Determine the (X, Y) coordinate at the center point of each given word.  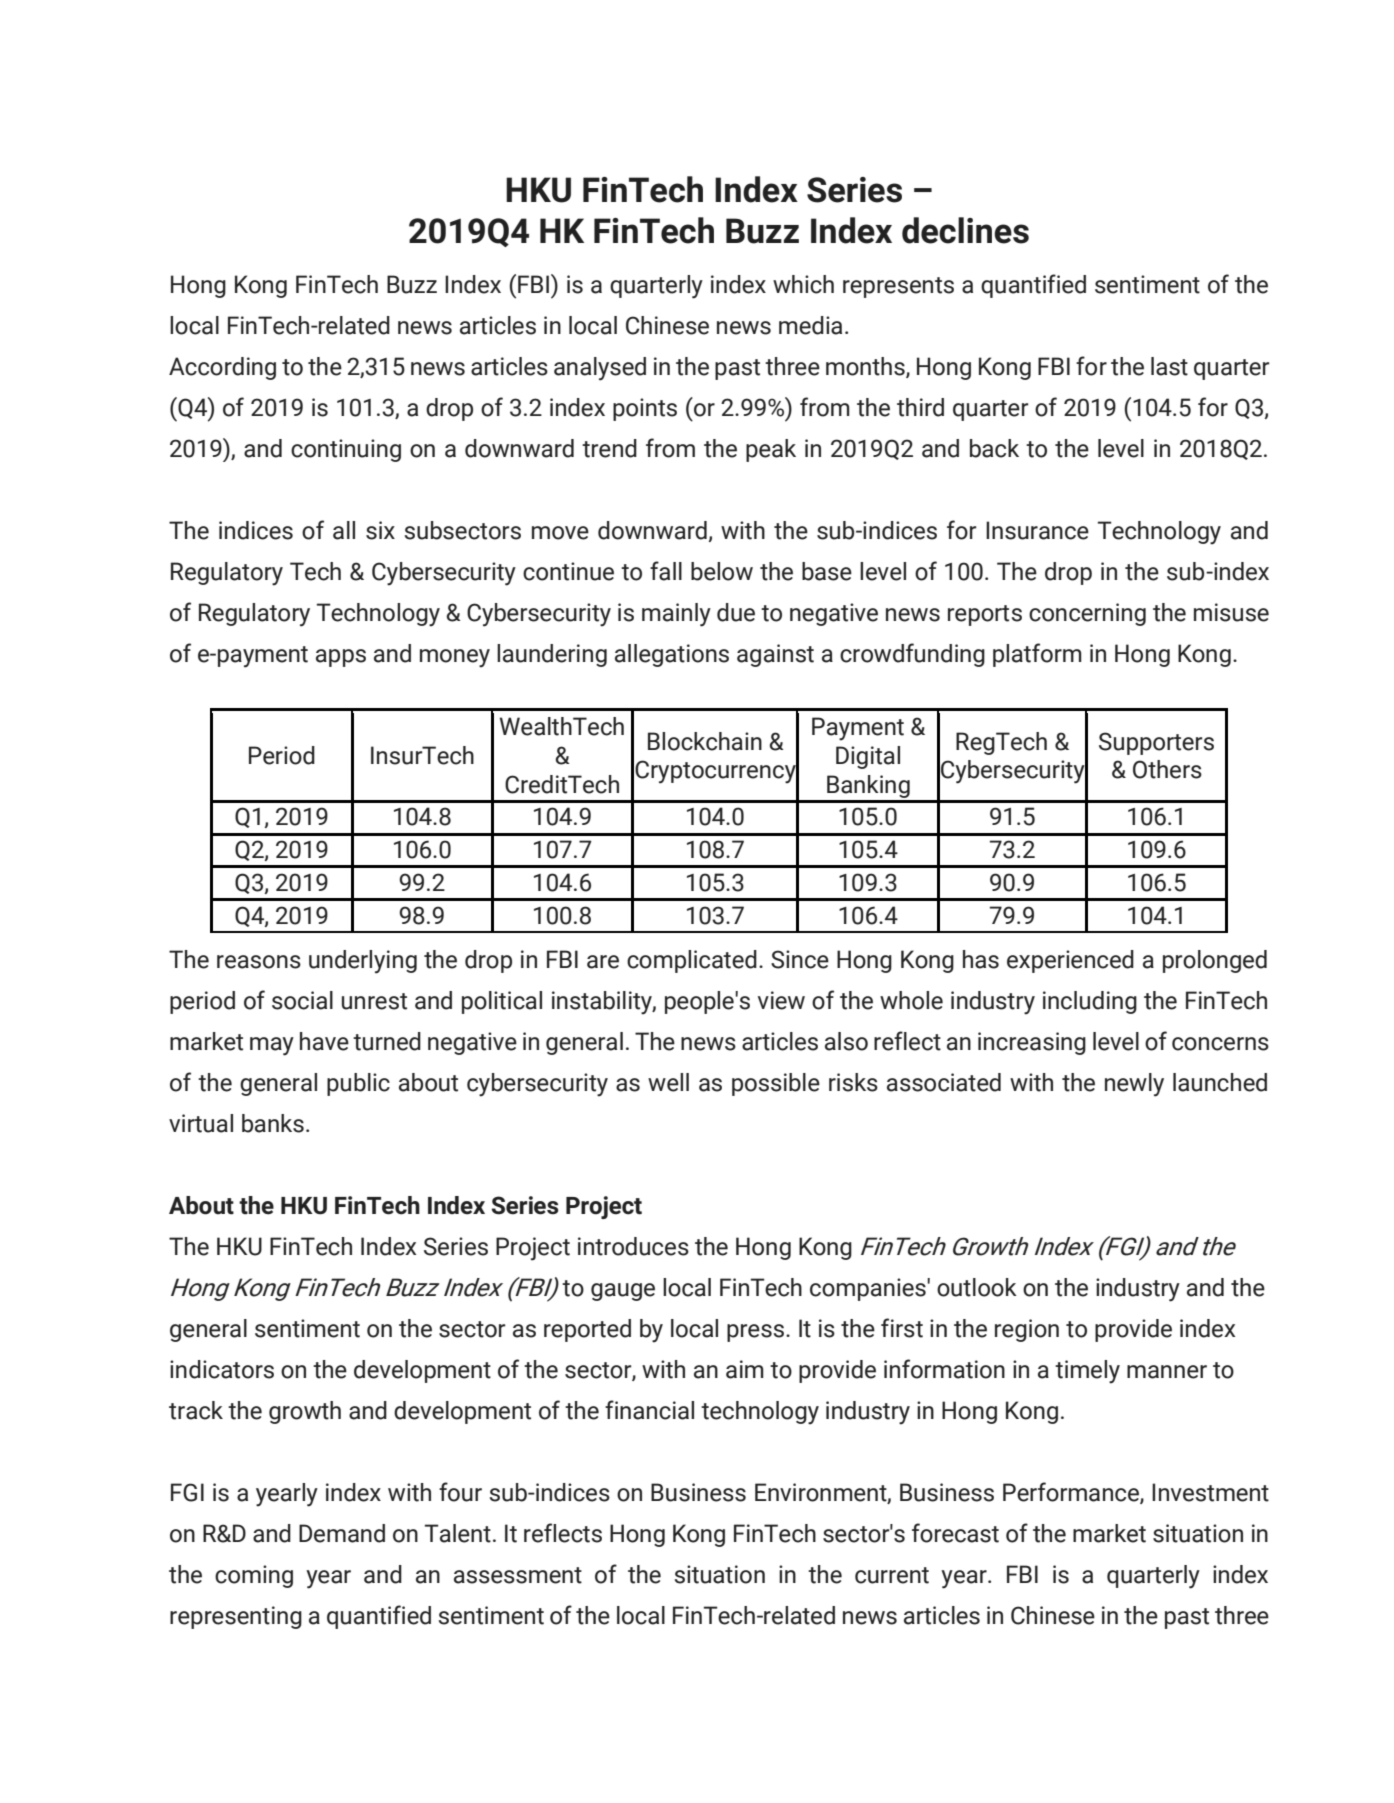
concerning (1087, 614)
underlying (363, 962)
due (736, 612)
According (222, 368)
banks (273, 1123)
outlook (977, 1287)
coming (254, 1576)
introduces (633, 1246)
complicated (692, 961)
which (803, 284)
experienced (1070, 961)
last (1169, 366)
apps (341, 658)
